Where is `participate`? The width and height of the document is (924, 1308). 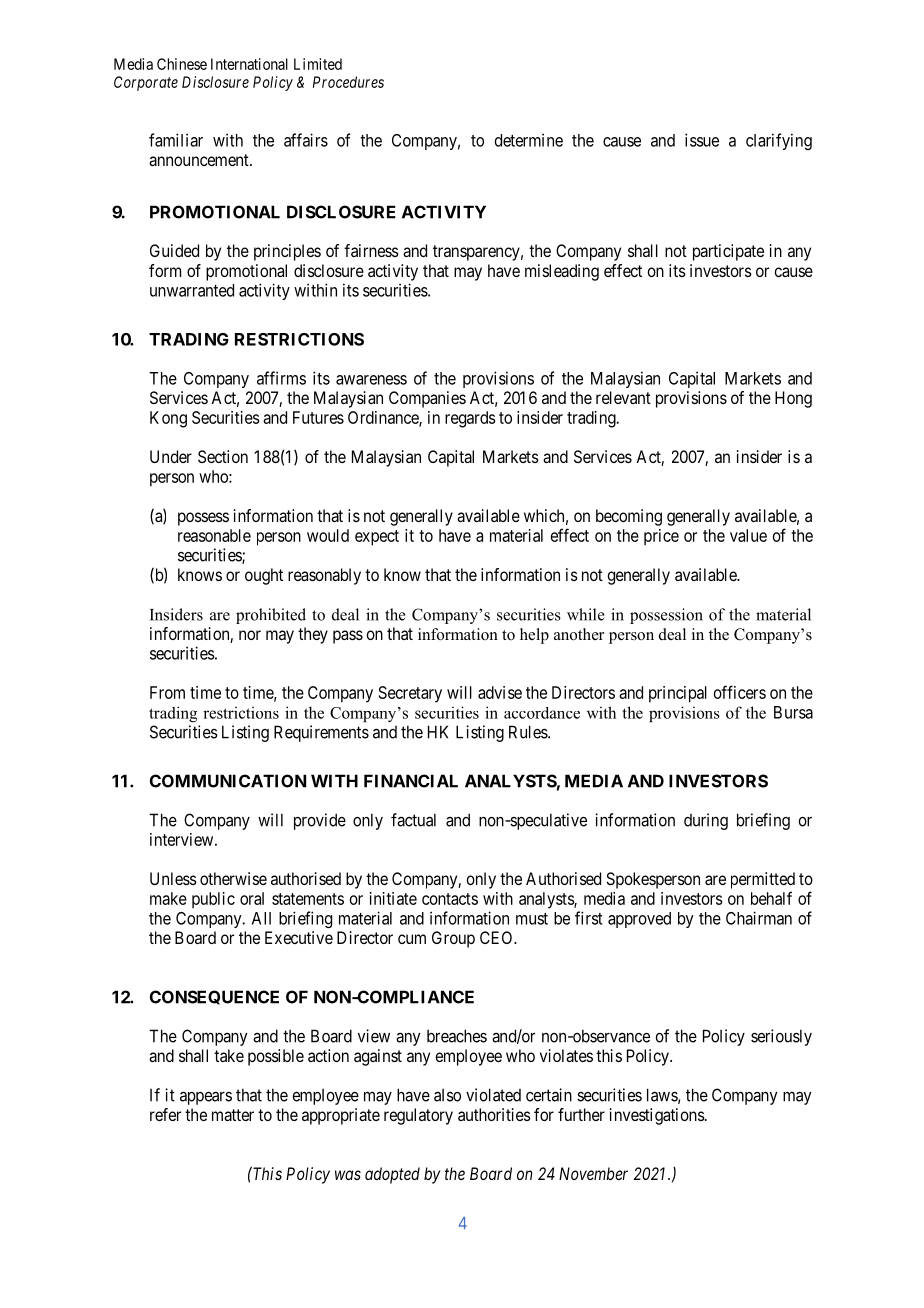 participate is located at coordinates (728, 252).
